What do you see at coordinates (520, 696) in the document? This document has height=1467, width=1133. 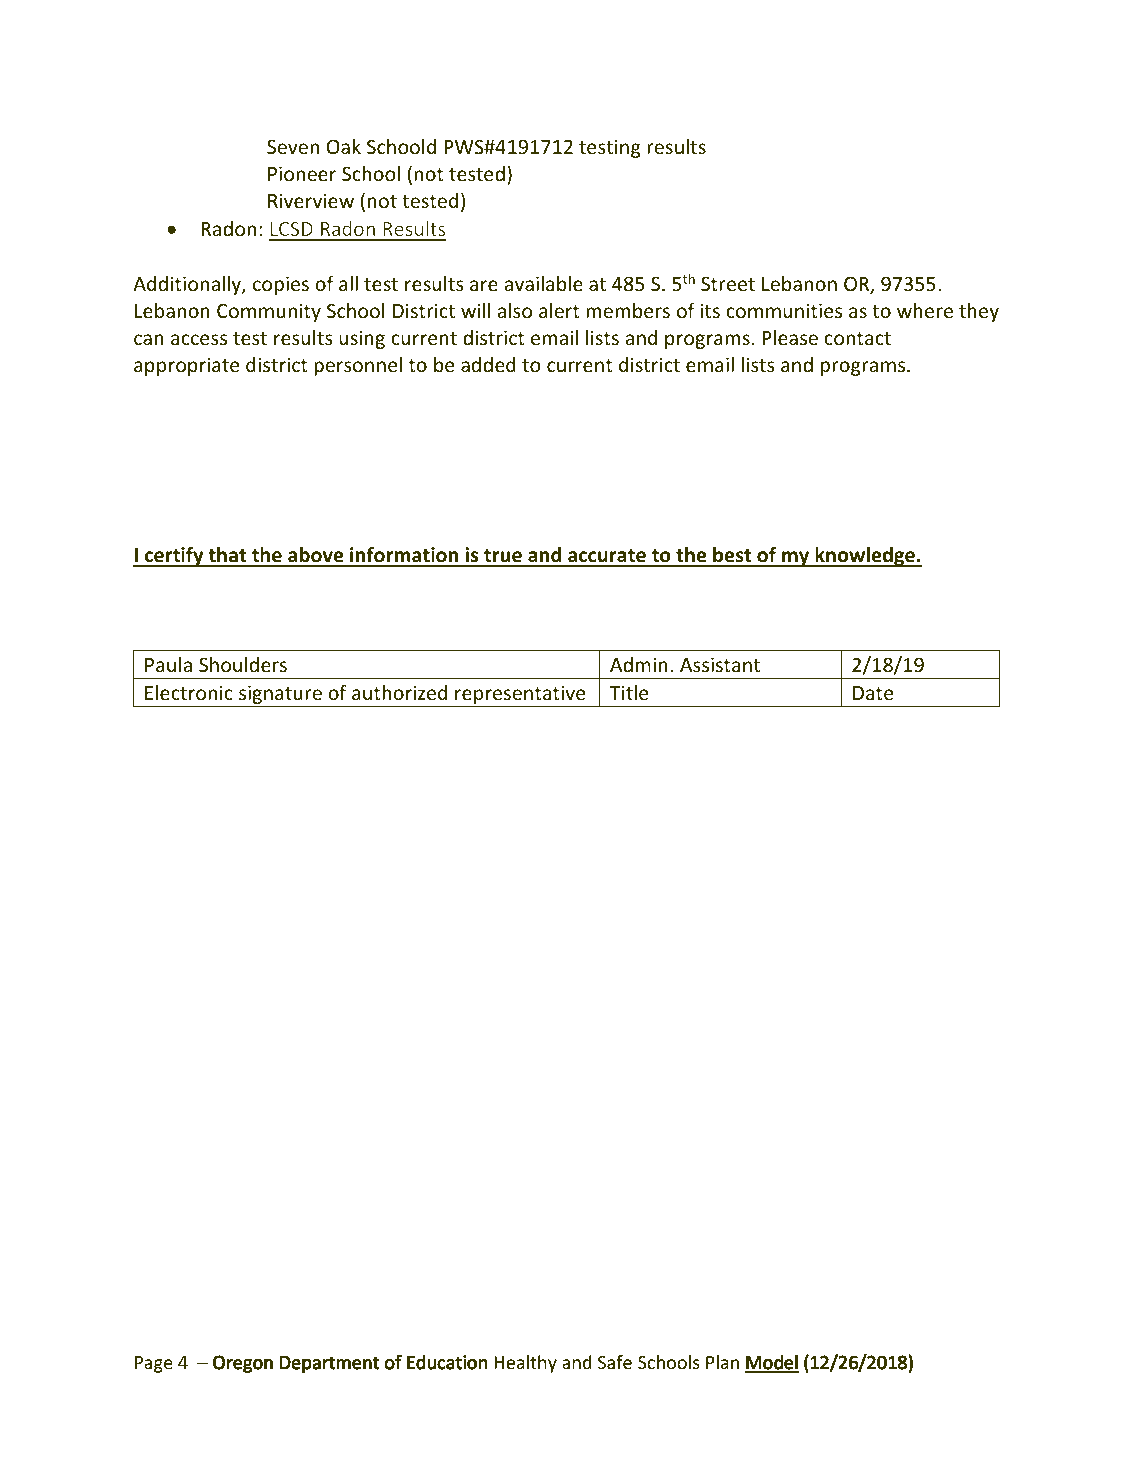 I see `representative` at bounding box center [520, 696].
